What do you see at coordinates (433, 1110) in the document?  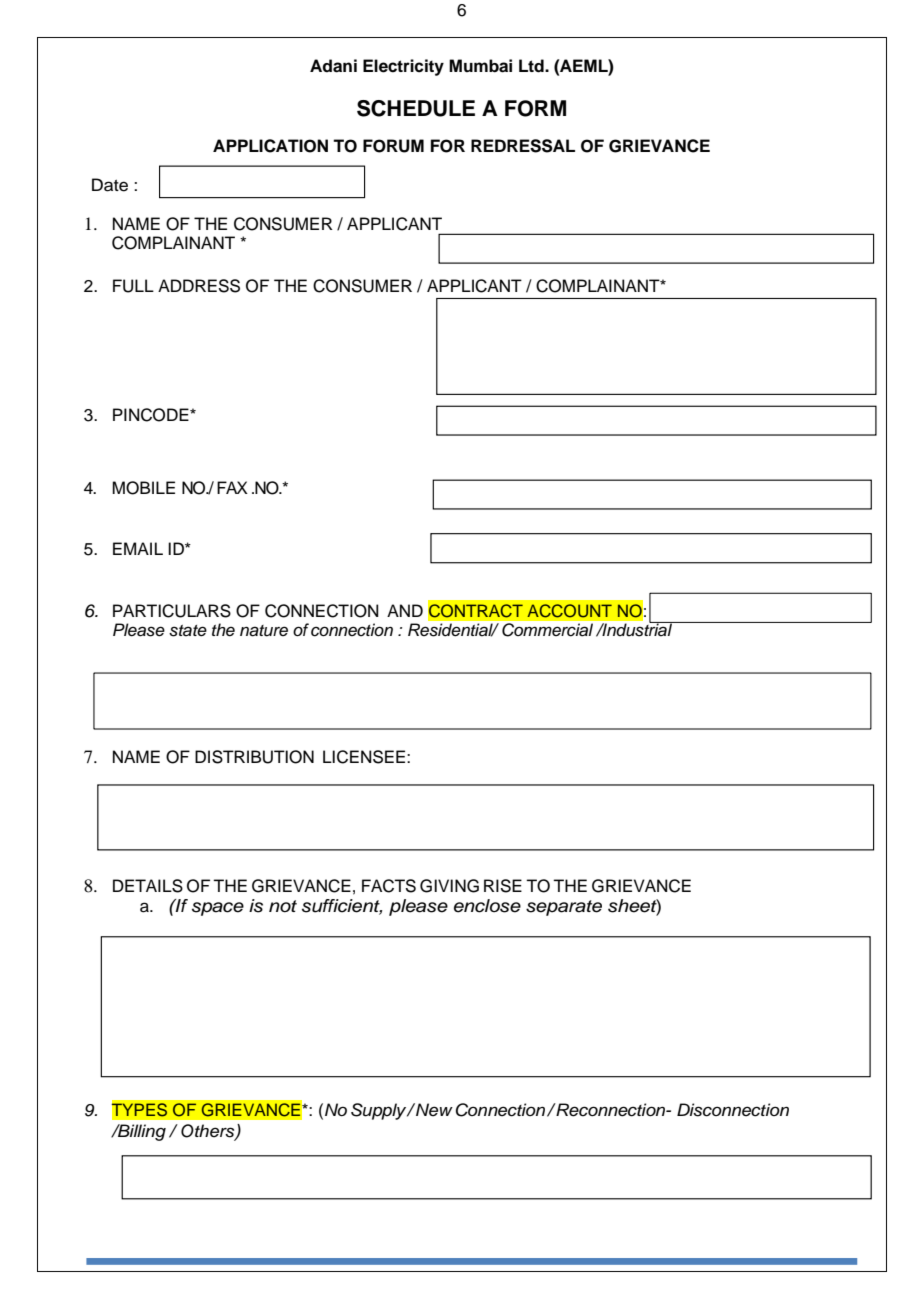 I see `New` at bounding box center [433, 1110].
